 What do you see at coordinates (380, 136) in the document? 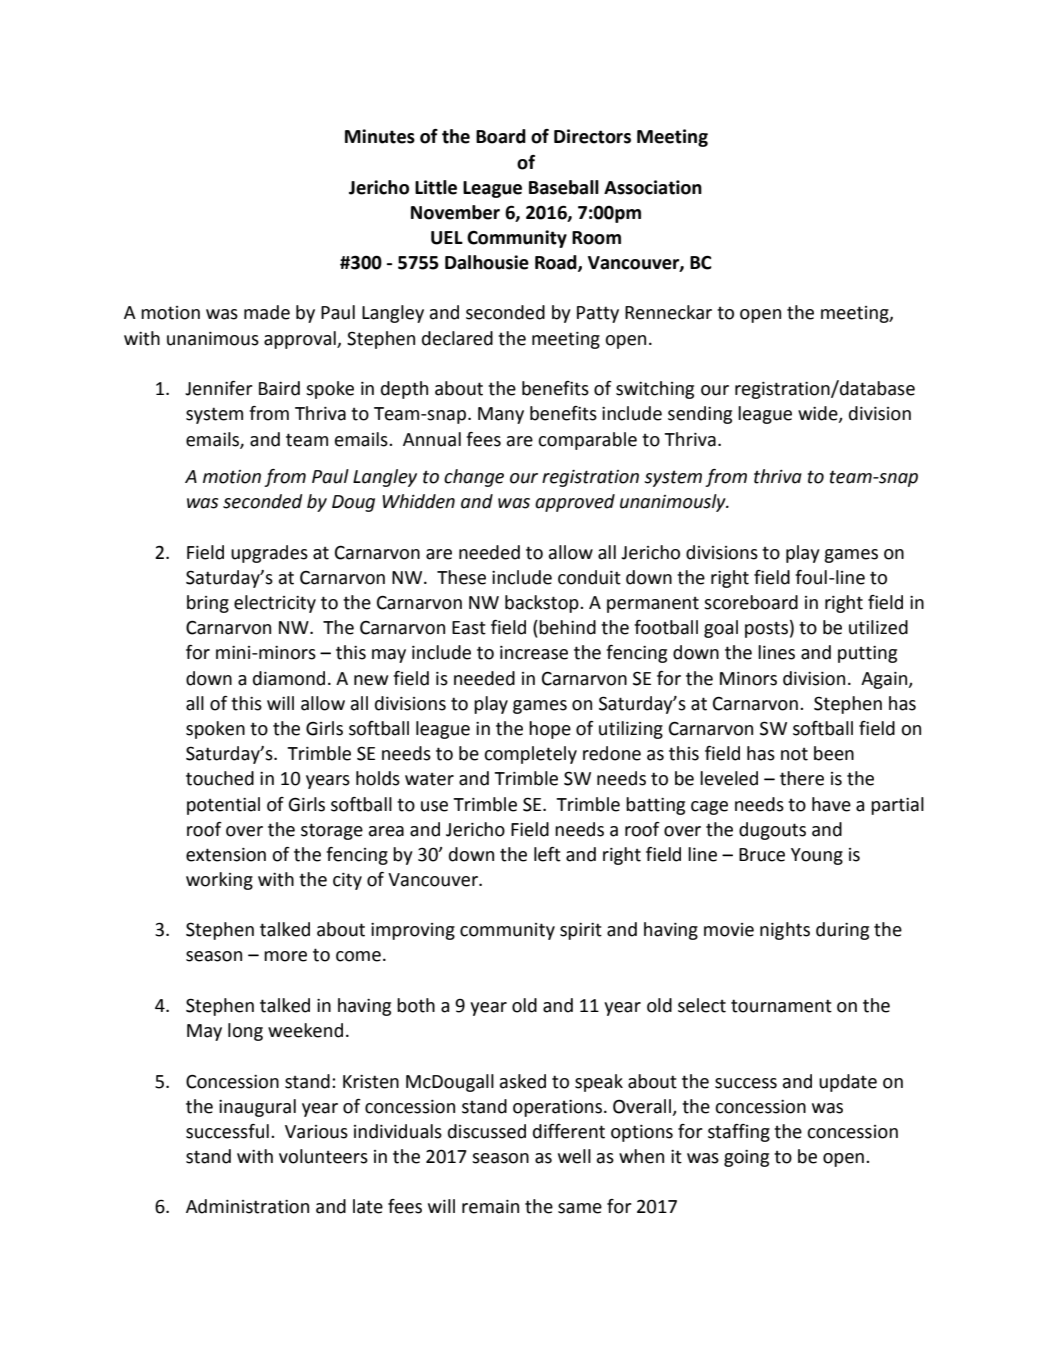
I see `Minutes` at bounding box center [380, 136].
